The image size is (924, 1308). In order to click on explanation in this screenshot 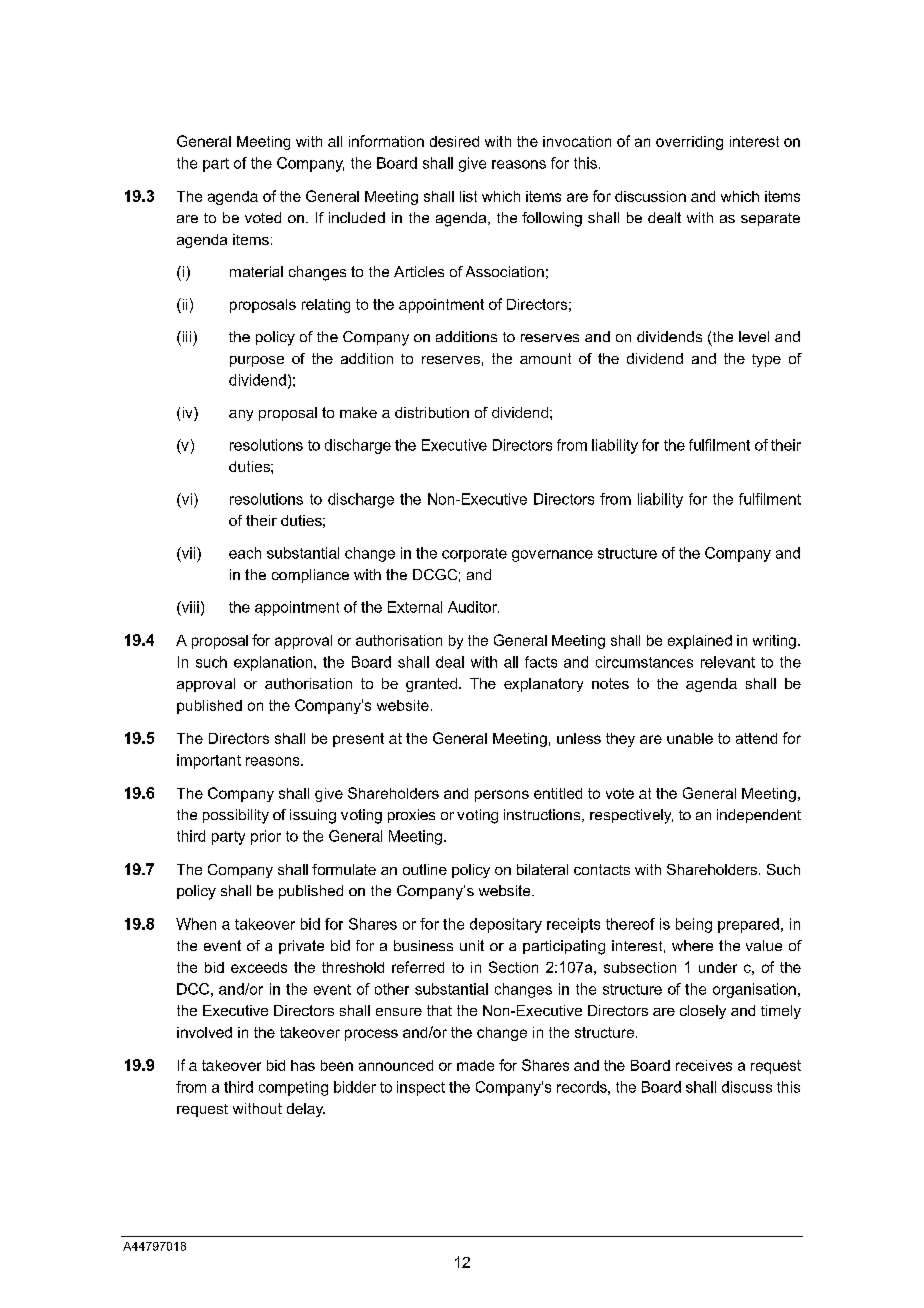, I will do `click(274, 663)`.
